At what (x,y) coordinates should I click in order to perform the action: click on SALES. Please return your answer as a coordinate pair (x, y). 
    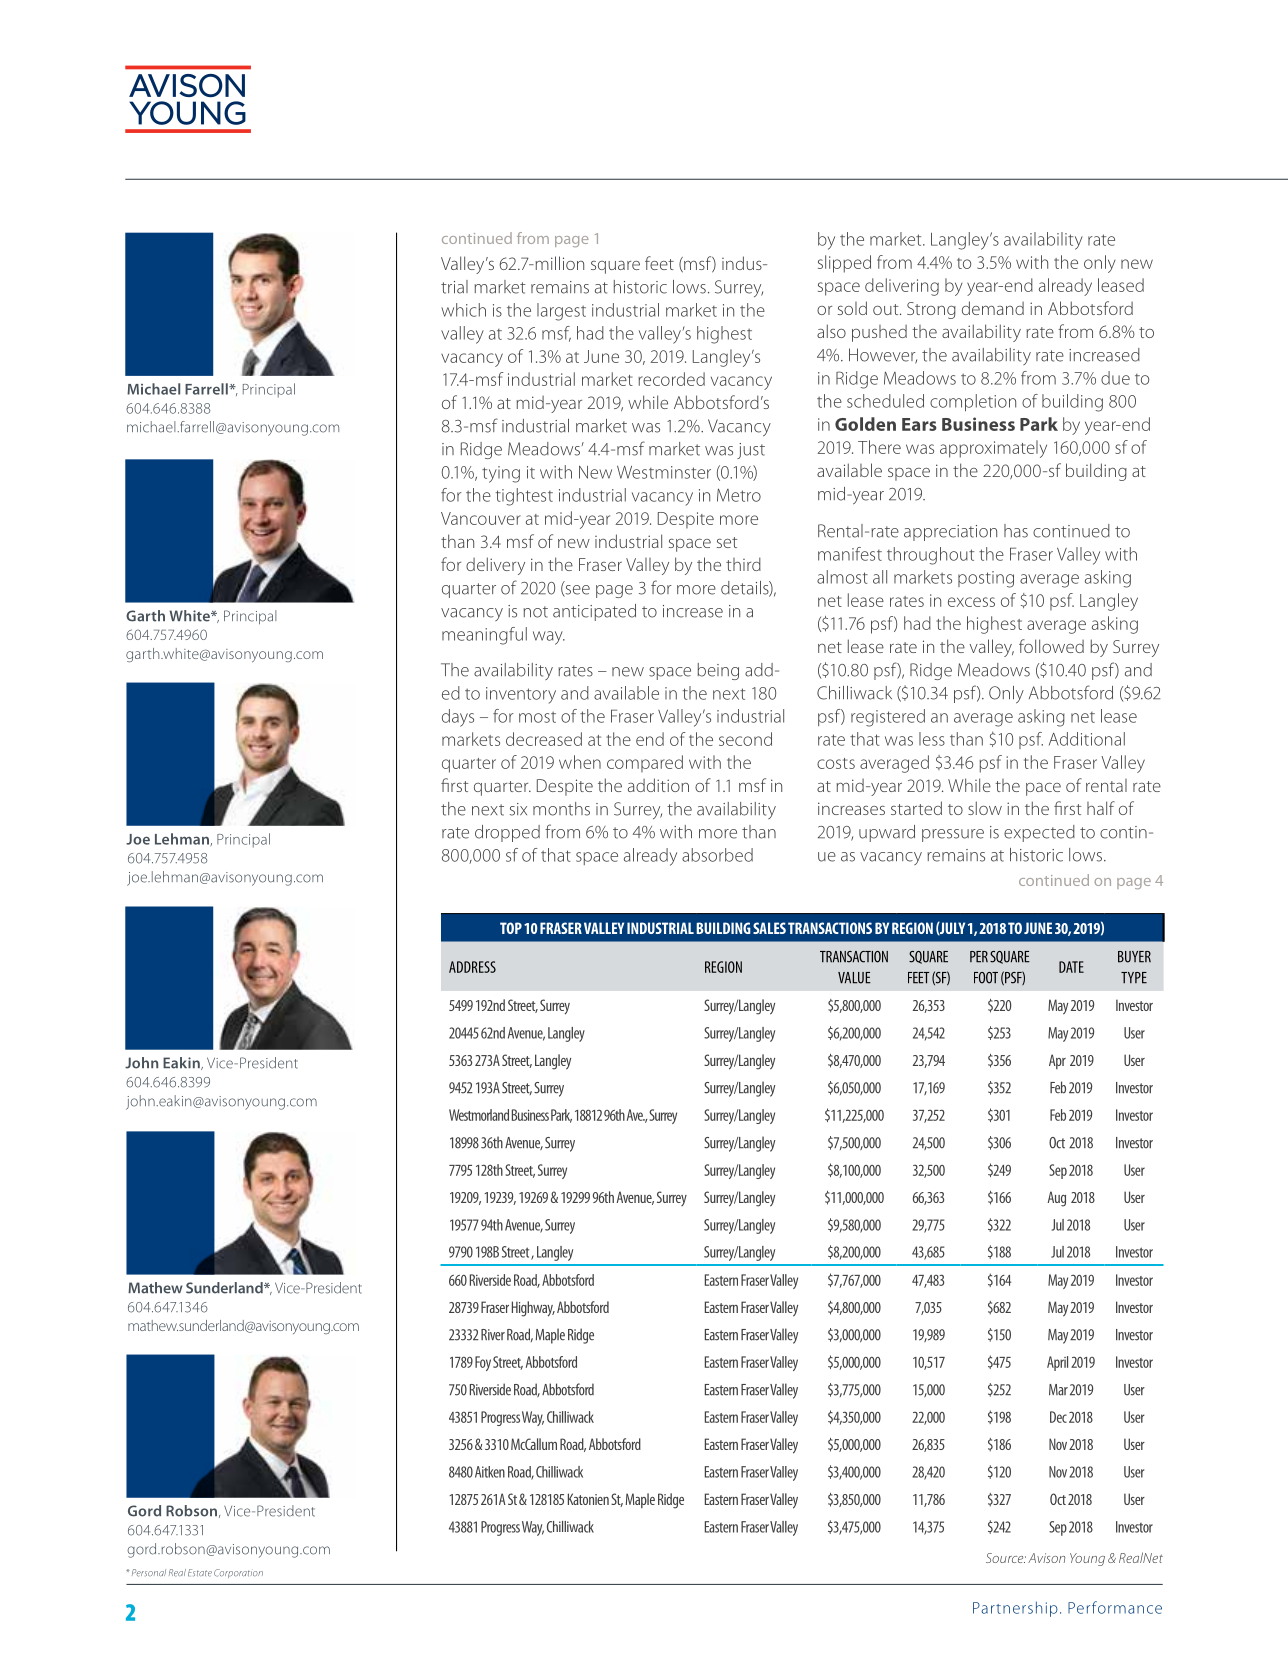
    Looking at the image, I should click on (769, 928).
